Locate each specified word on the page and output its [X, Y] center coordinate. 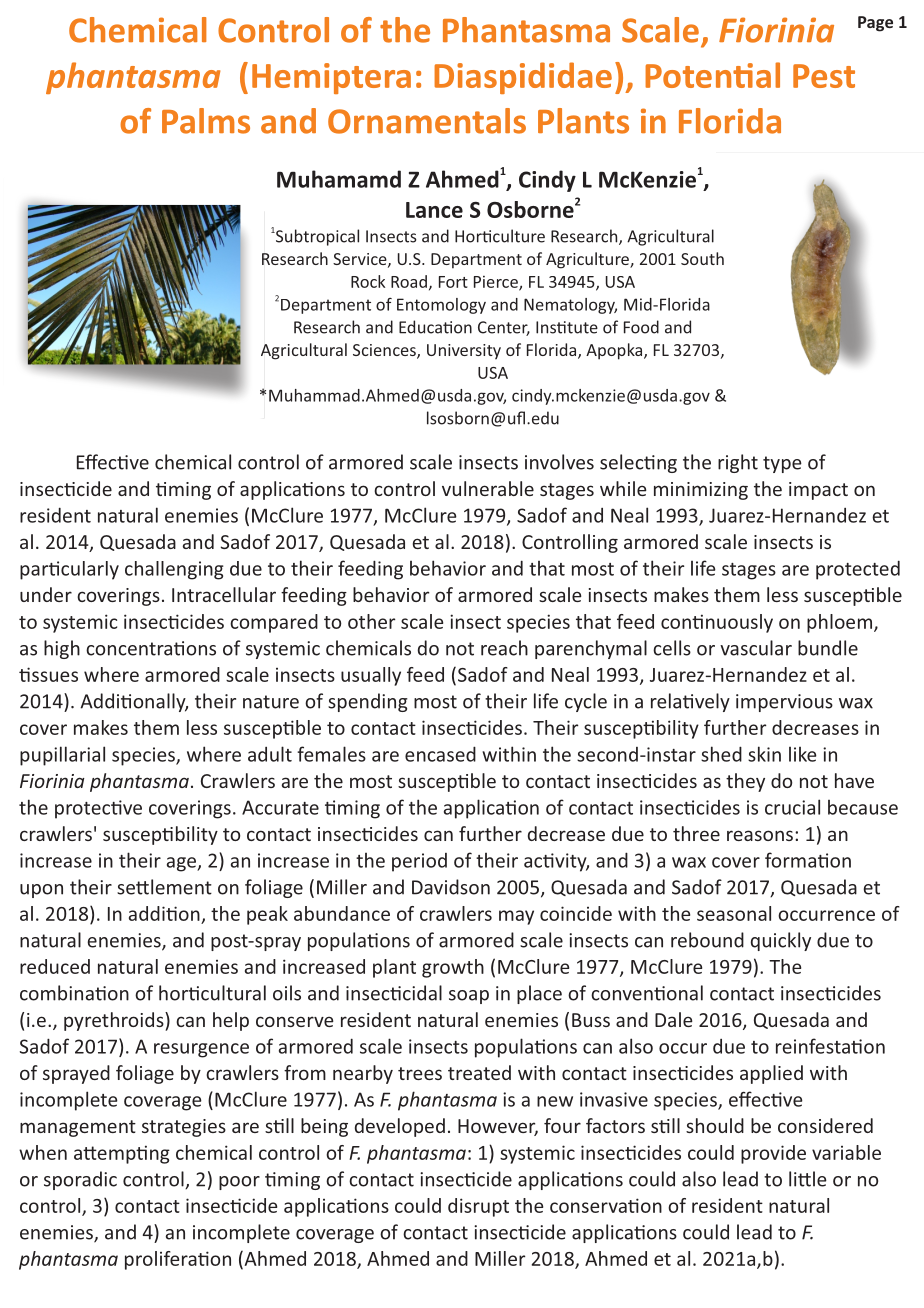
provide [773, 1154]
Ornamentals [427, 121]
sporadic [80, 1180]
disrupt [478, 1207]
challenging [174, 570]
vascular [756, 648]
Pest [824, 76]
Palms [206, 121]
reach [504, 648]
